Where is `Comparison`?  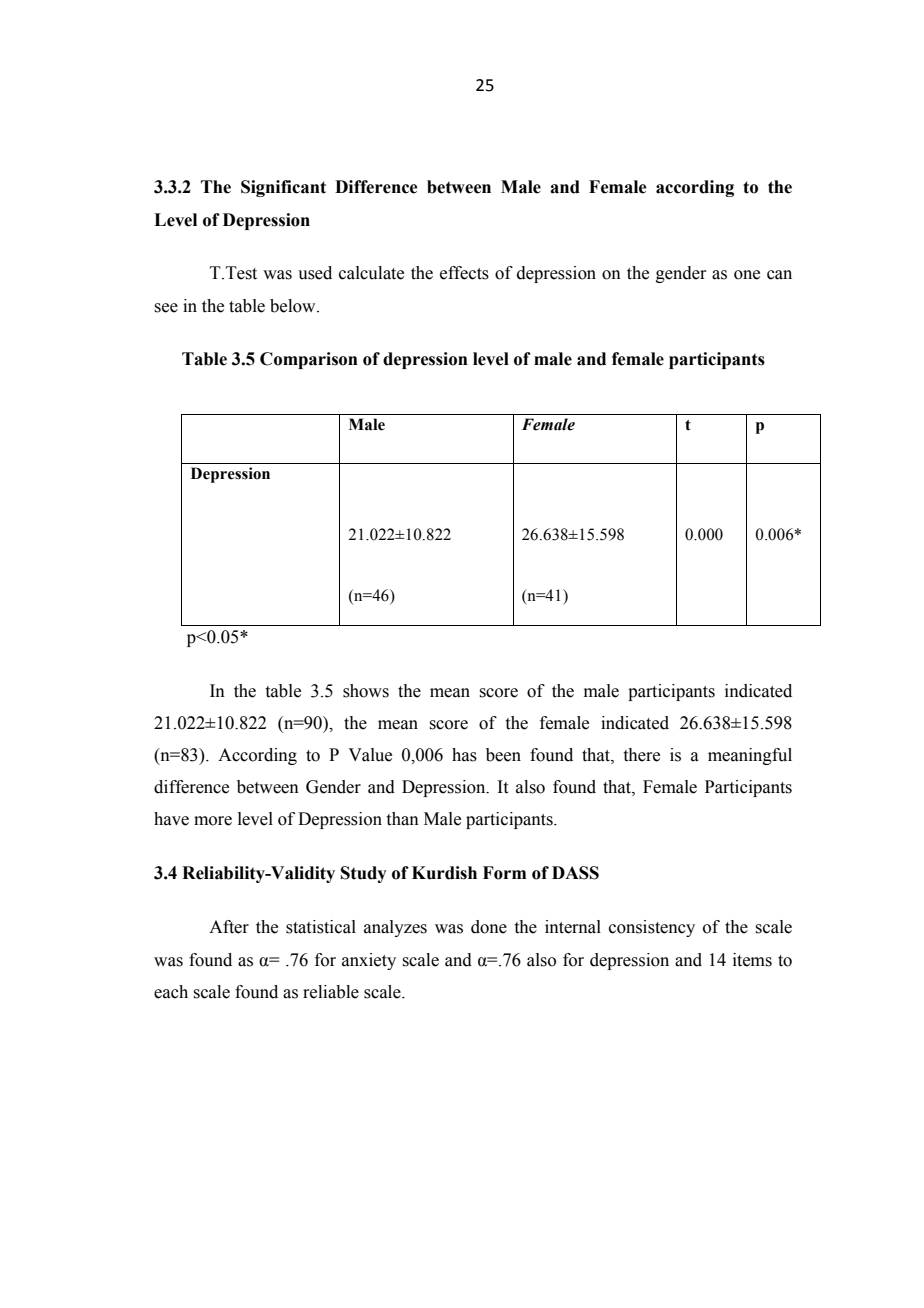 Comparison is located at coordinates (309, 360).
